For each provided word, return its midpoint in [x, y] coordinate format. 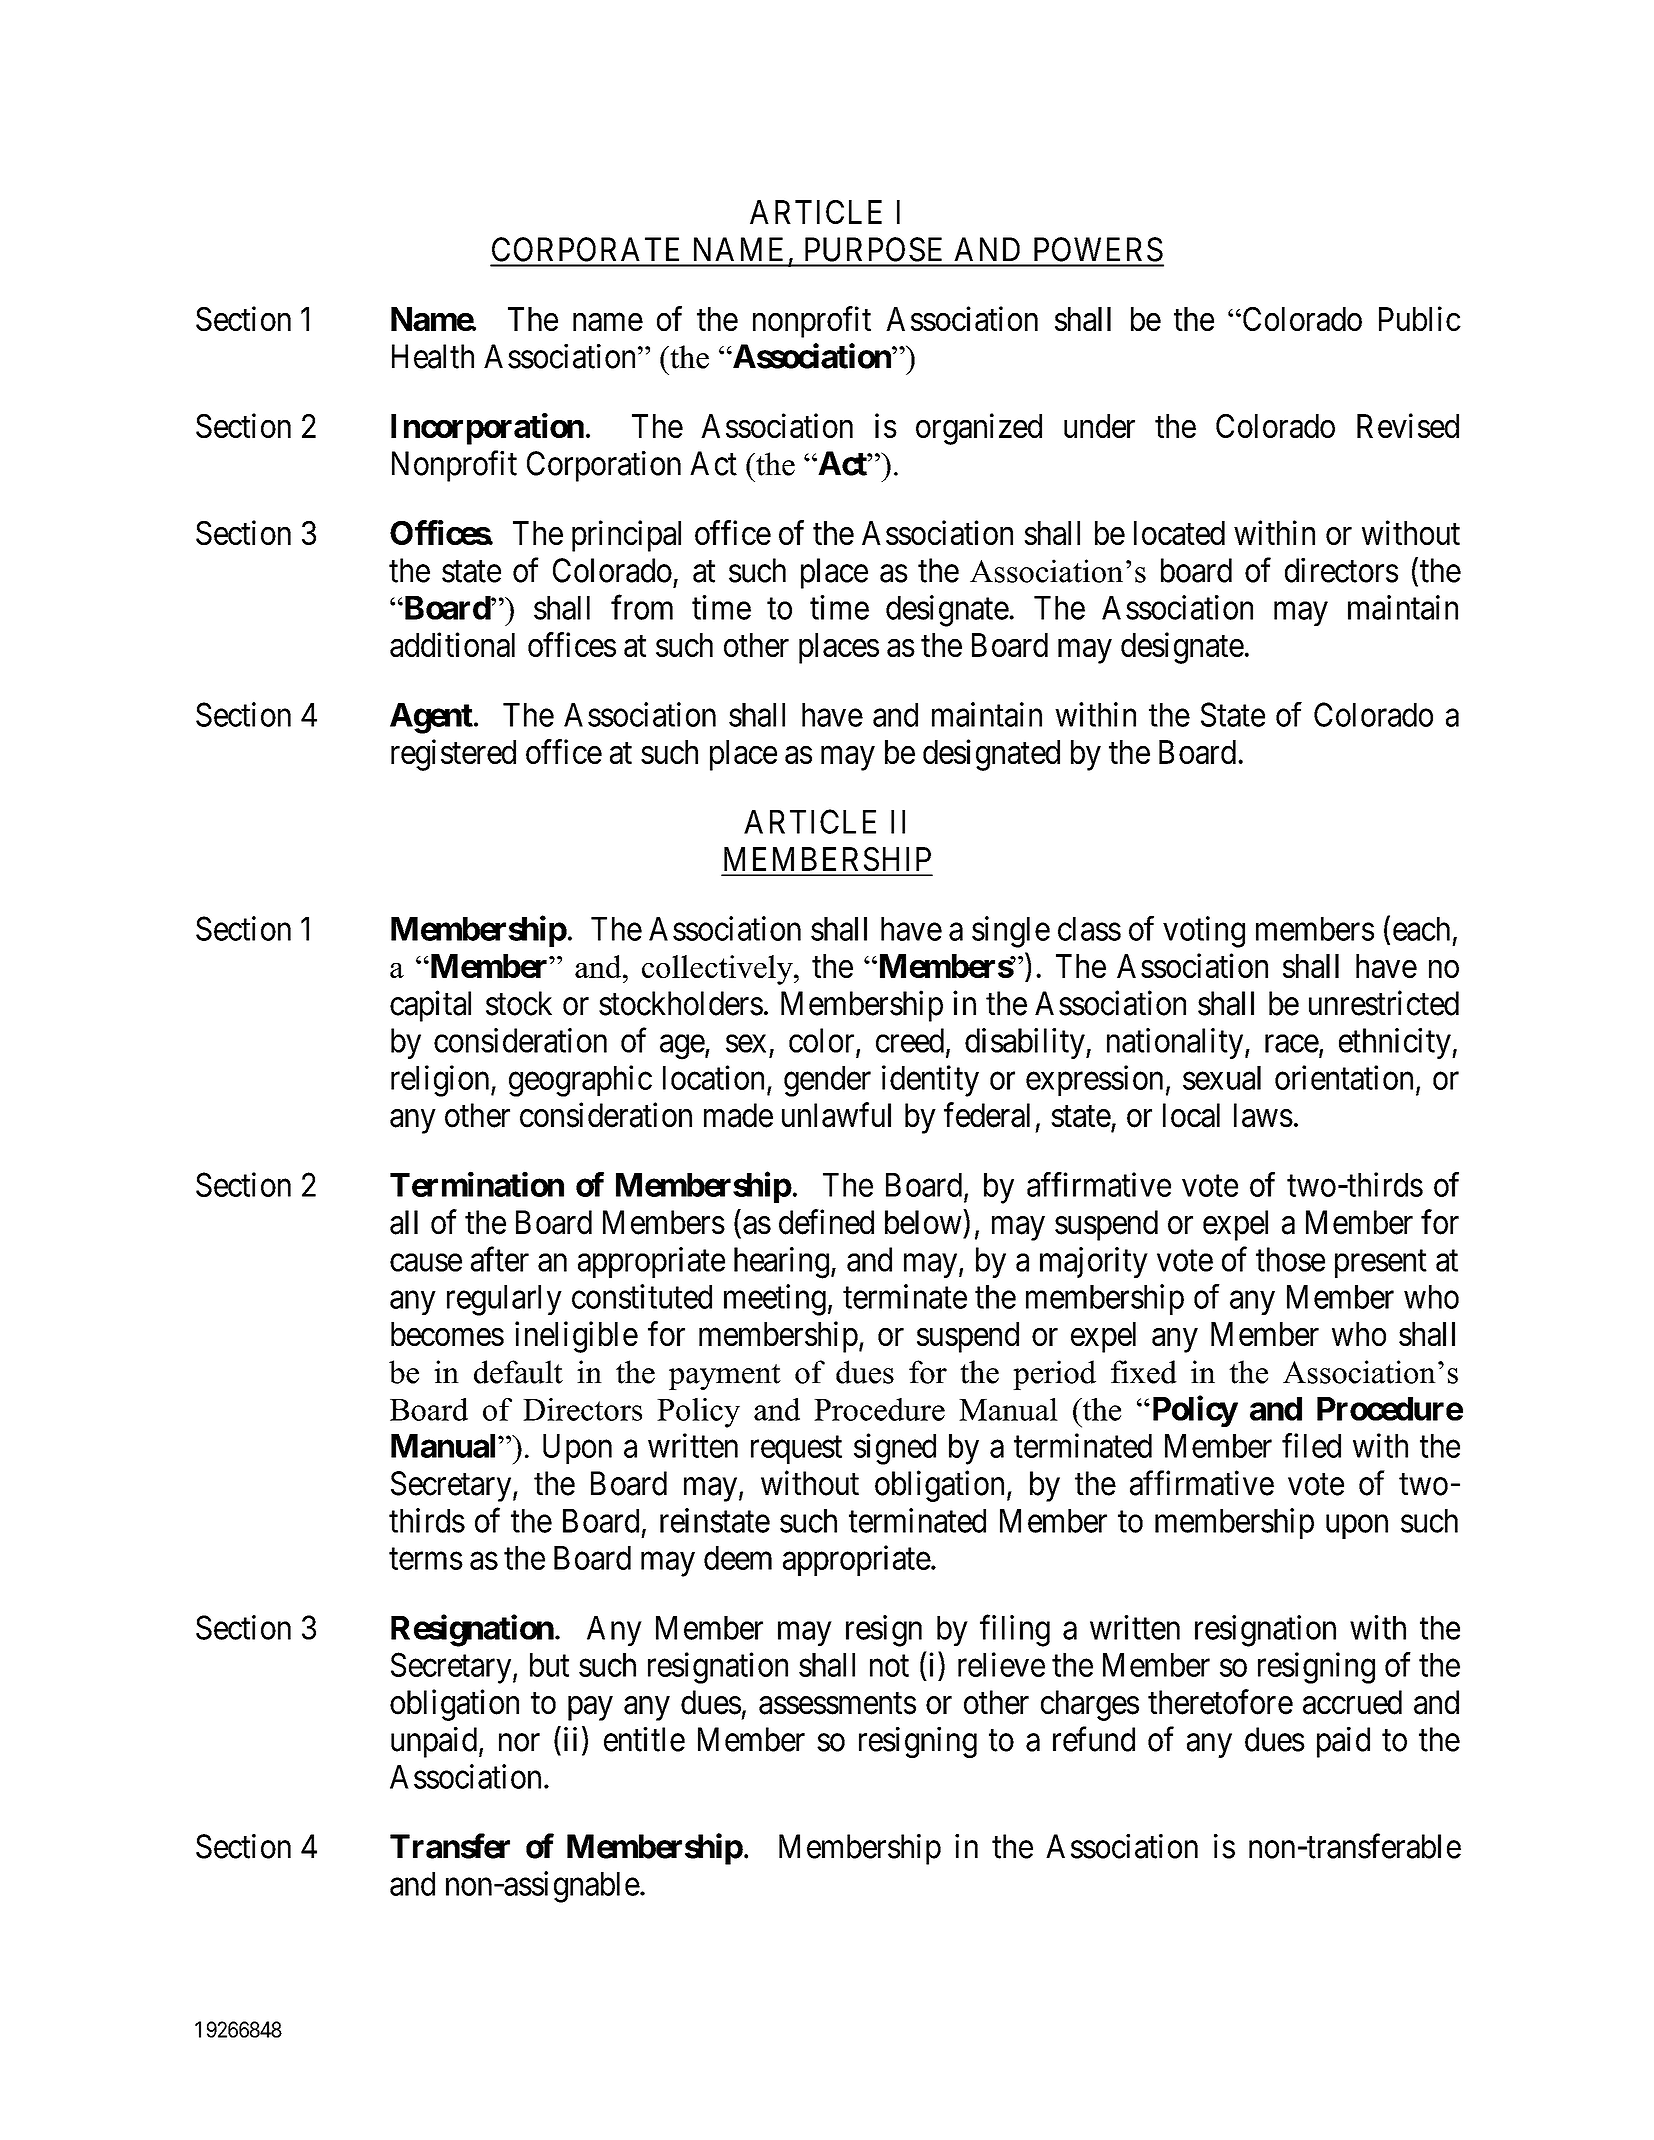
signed [895, 1449]
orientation [1344, 1077]
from [642, 607]
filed [1311, 1445]
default [518, 1372]
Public [1420, 318]
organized [979, 429]
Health [433, 356]
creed [910, 1040]
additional [452, 644]
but [549, 1665]
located [1179, 533]
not [889, 1666]
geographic [580, 1081]
